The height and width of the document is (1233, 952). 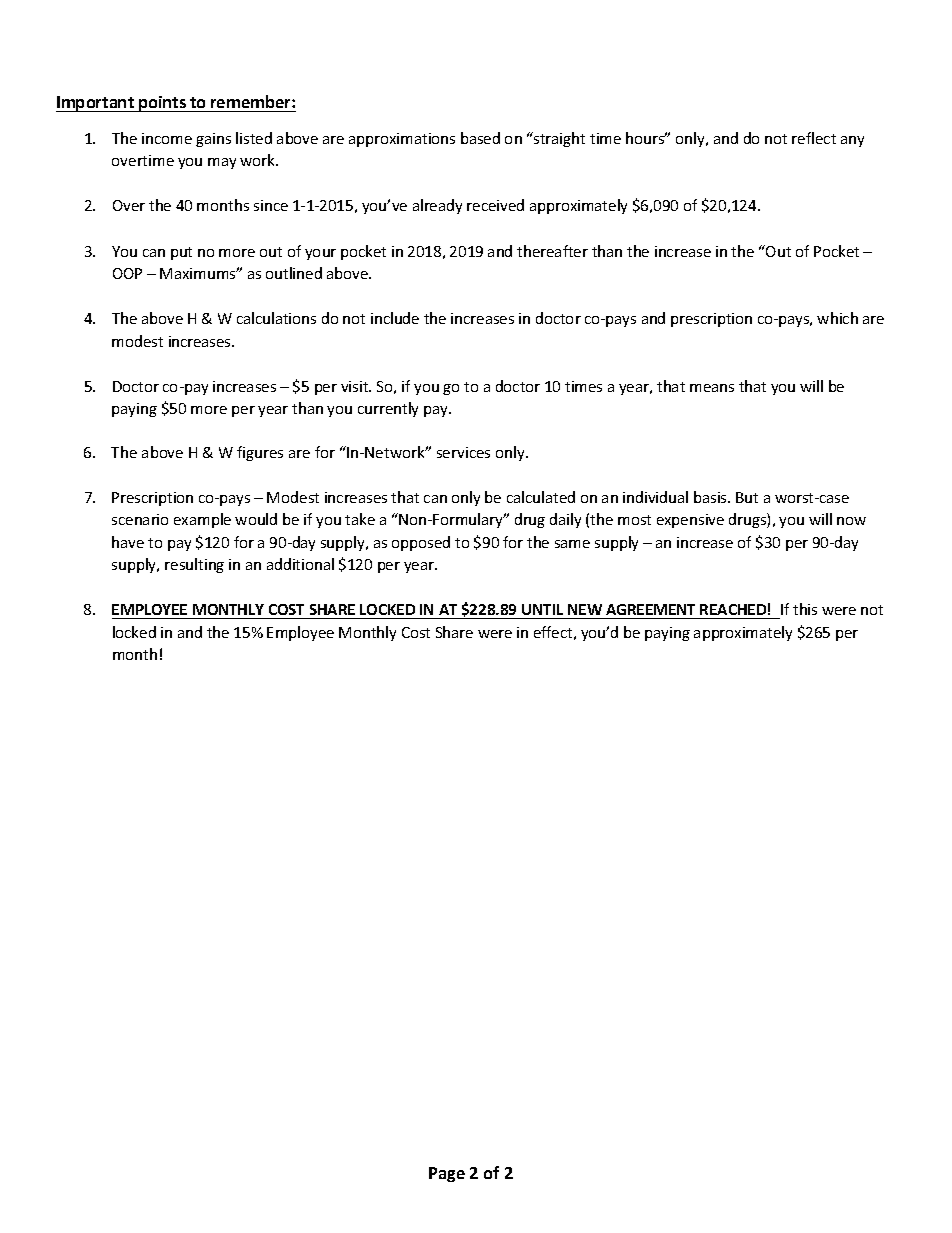 What do you see at coordinates (276, 318) in the document?
I see `calculations` at bounding box center [276, 318].
